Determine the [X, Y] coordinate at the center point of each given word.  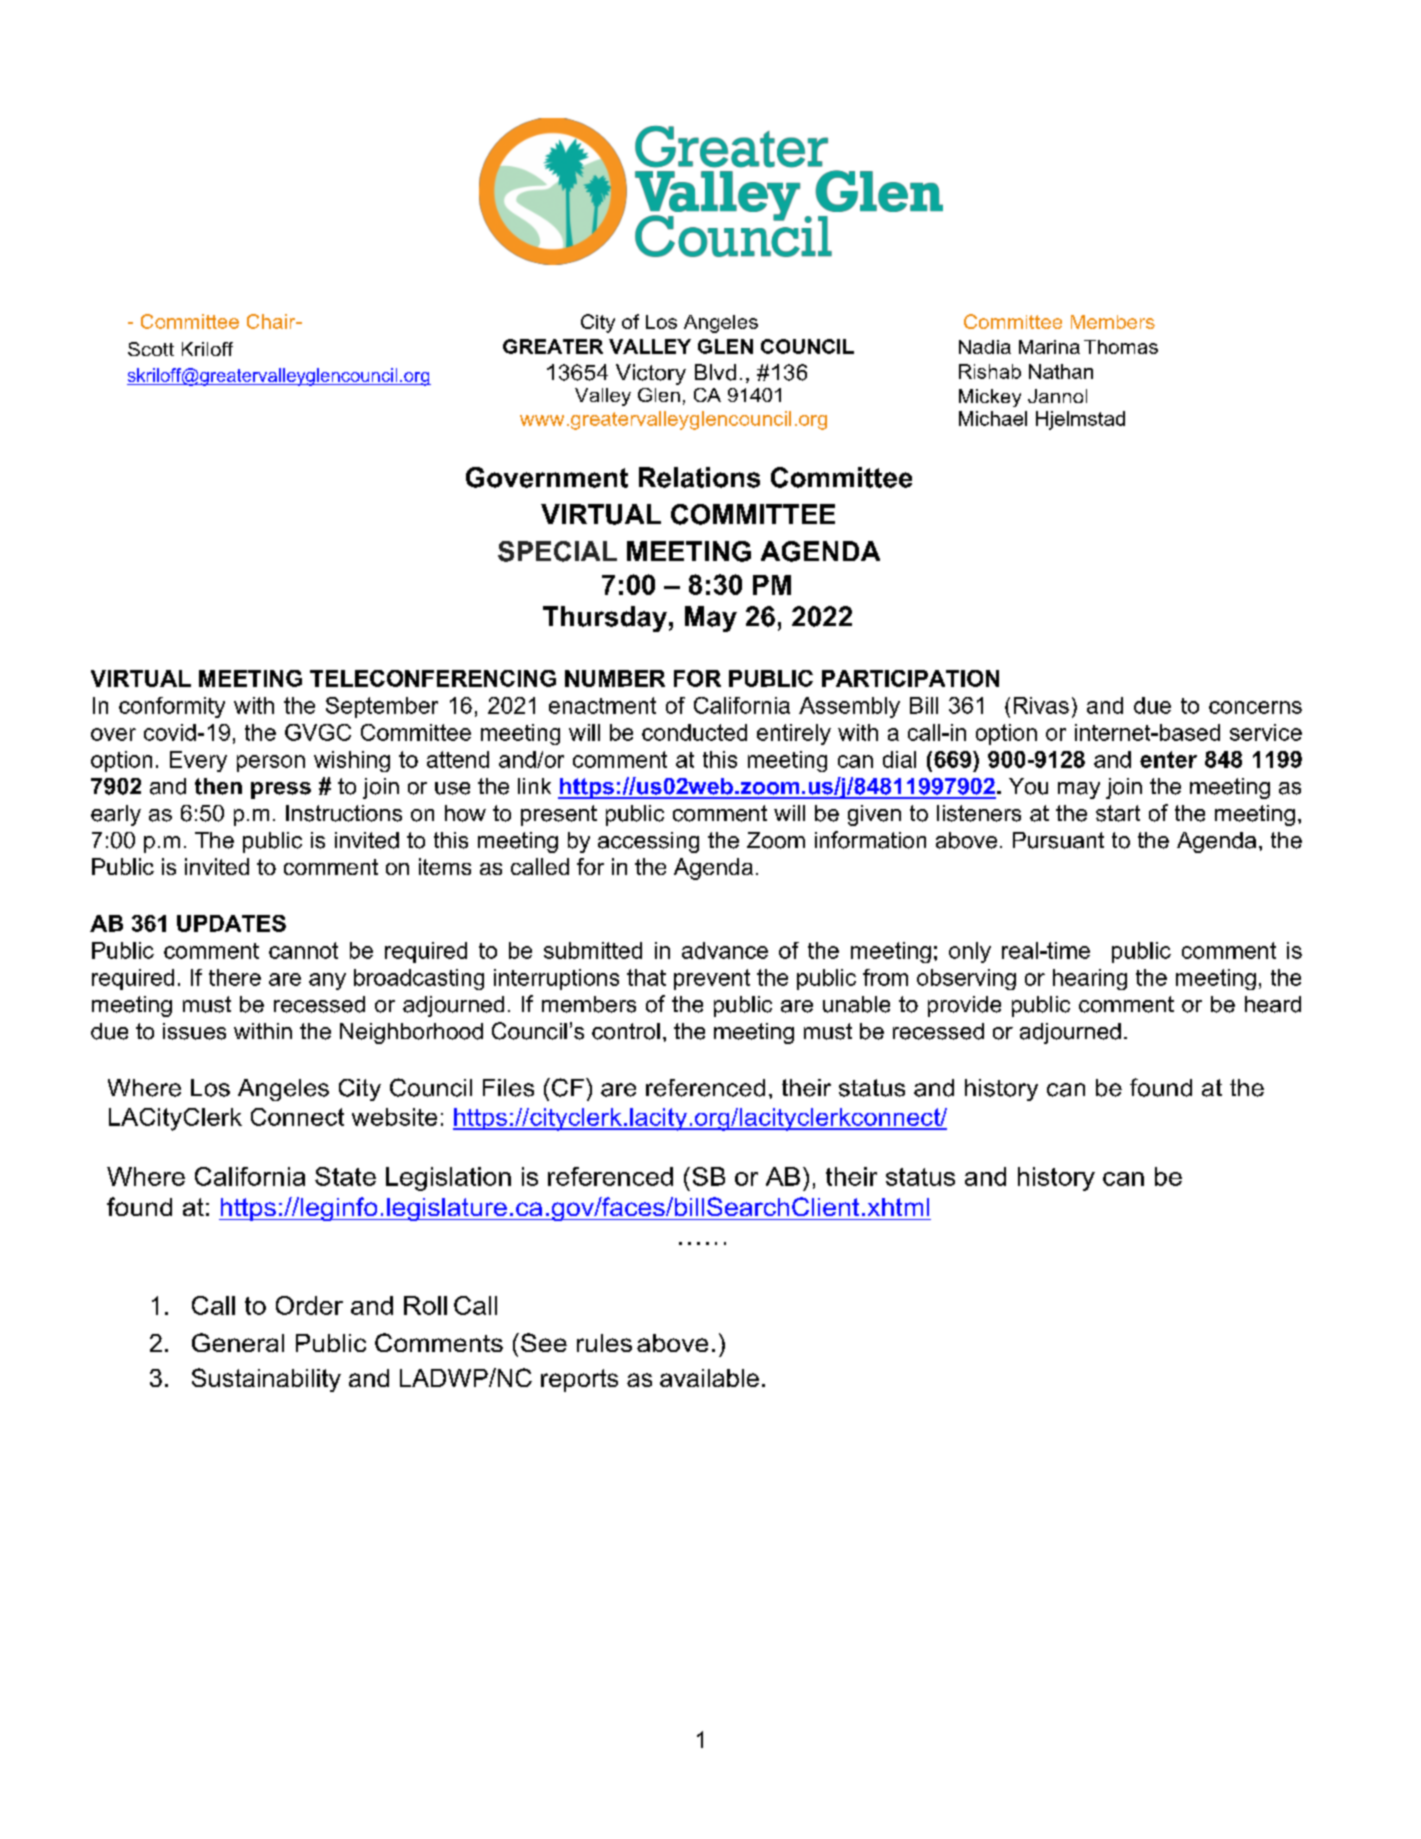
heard [1273, 1004]
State [345, 1176]
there [235, 977]
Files [508, 1088]
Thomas [1121, 347]
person [271, 763]
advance [725, 950]
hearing [1090, 979]
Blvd [715, 372]
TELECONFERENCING [433, 678]
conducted [694, 732]
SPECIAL [557, 551]
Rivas [1041, 705]
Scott [151, 349]
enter [1168, 759]
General [238, 1342]
